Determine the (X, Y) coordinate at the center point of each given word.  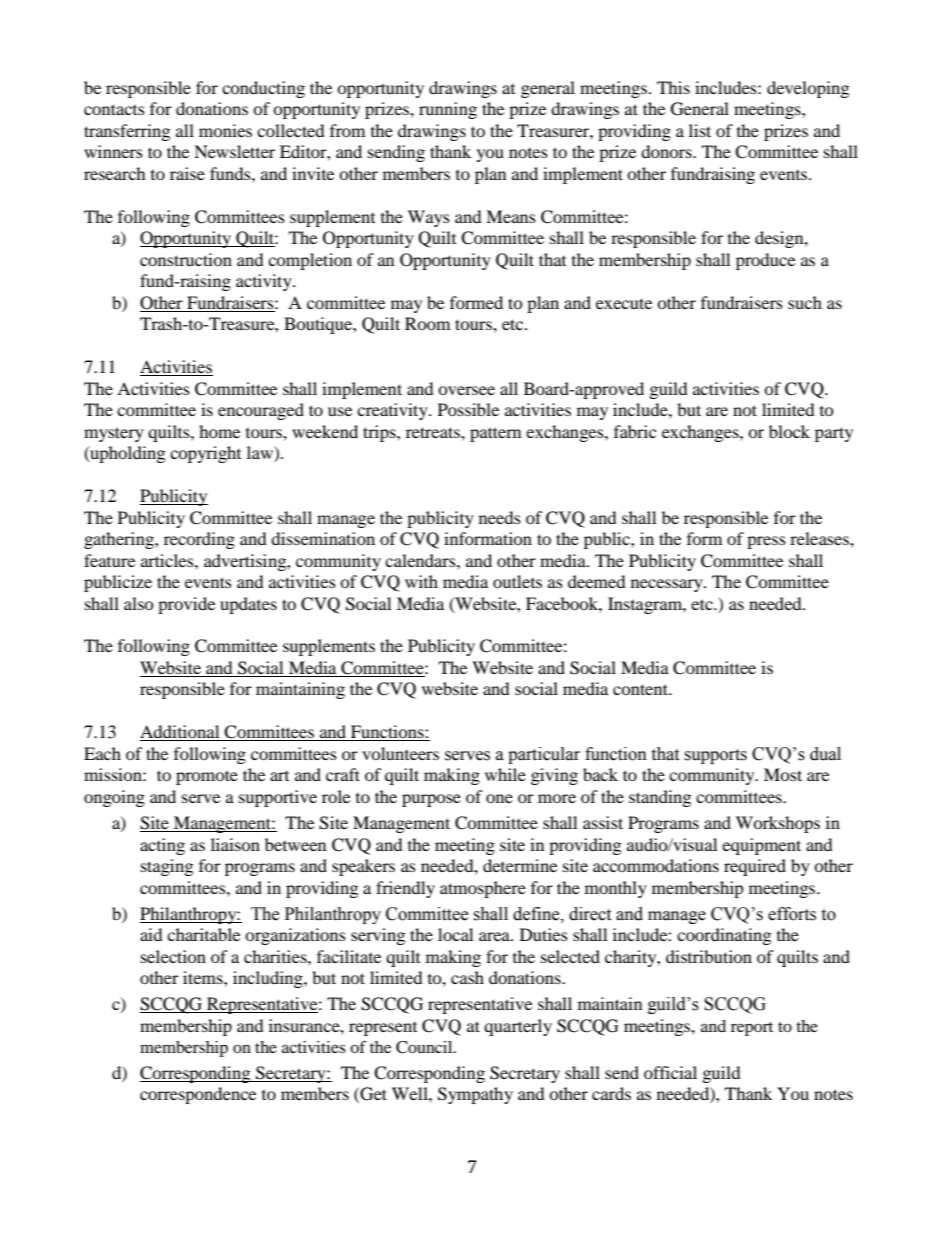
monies (225, 130)
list (700, 130)
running (448, 110)
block (789, 431)
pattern (495, 434)
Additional (181, 733)
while (505, 774)
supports (715, 756)
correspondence (198, 1095)
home (219, 431)
